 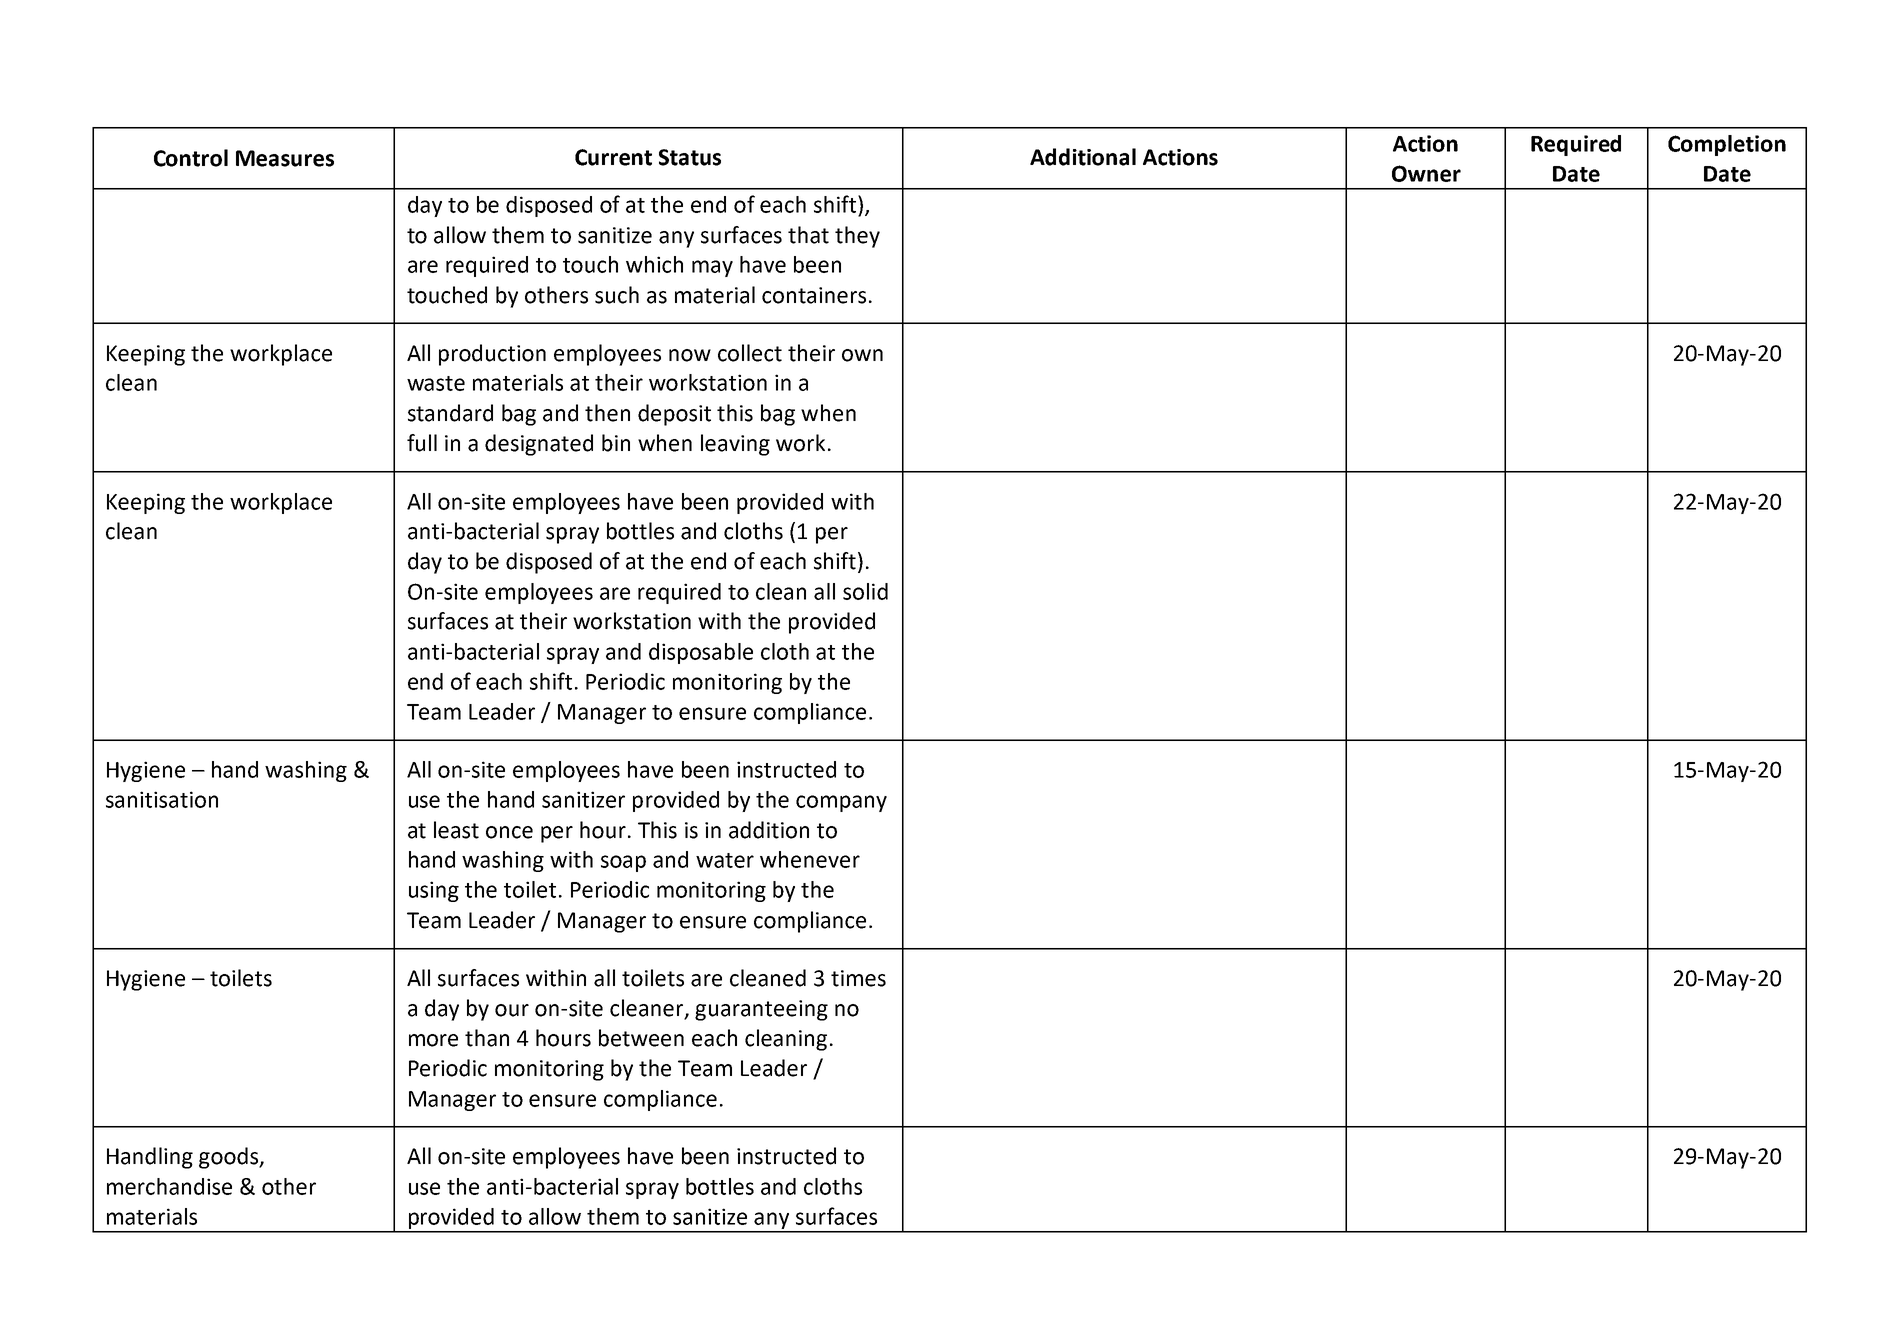 I want to click on containers, so click(x=814, y=295).
